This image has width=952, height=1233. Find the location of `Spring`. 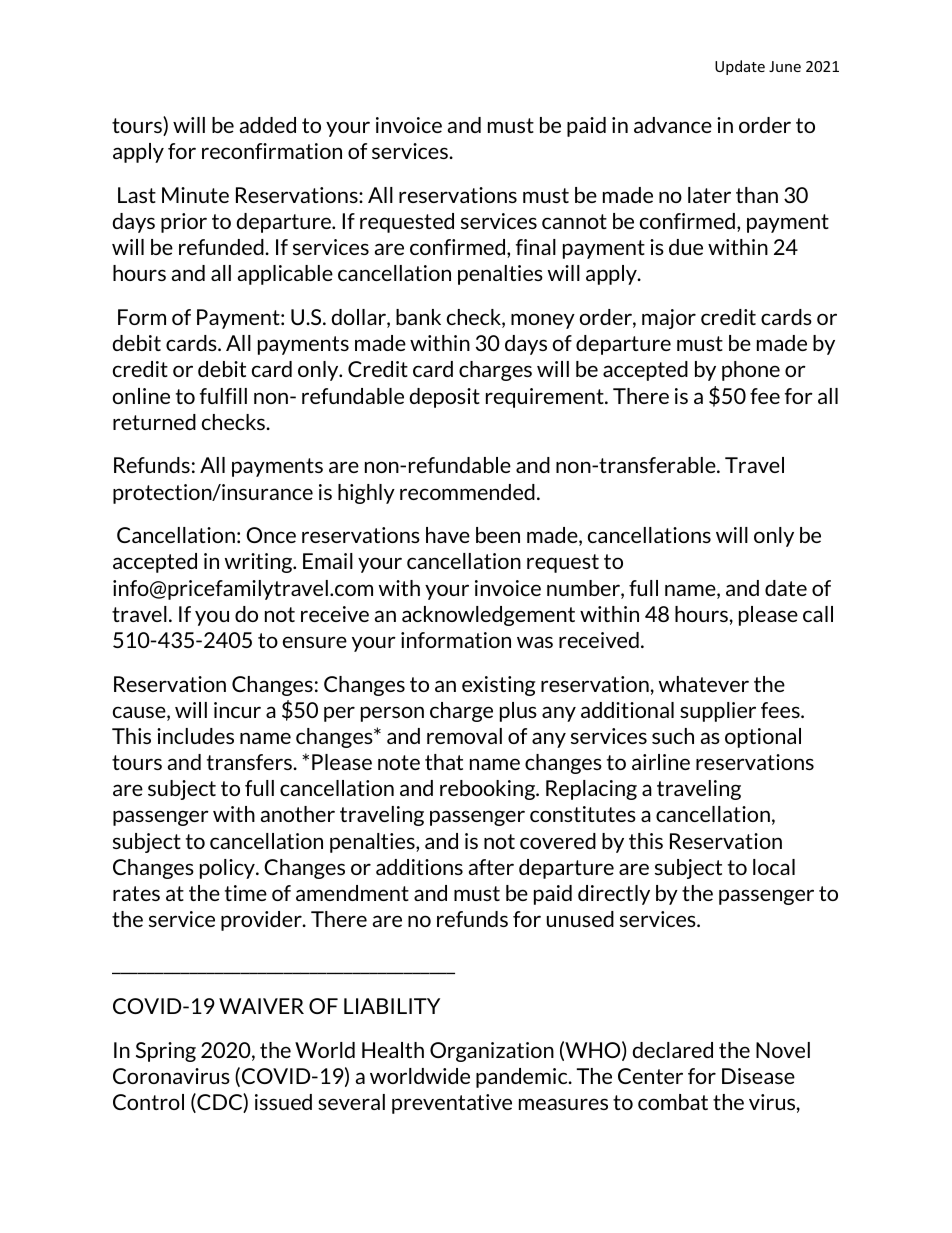

Spring is located at coordinates (166, 1052).
